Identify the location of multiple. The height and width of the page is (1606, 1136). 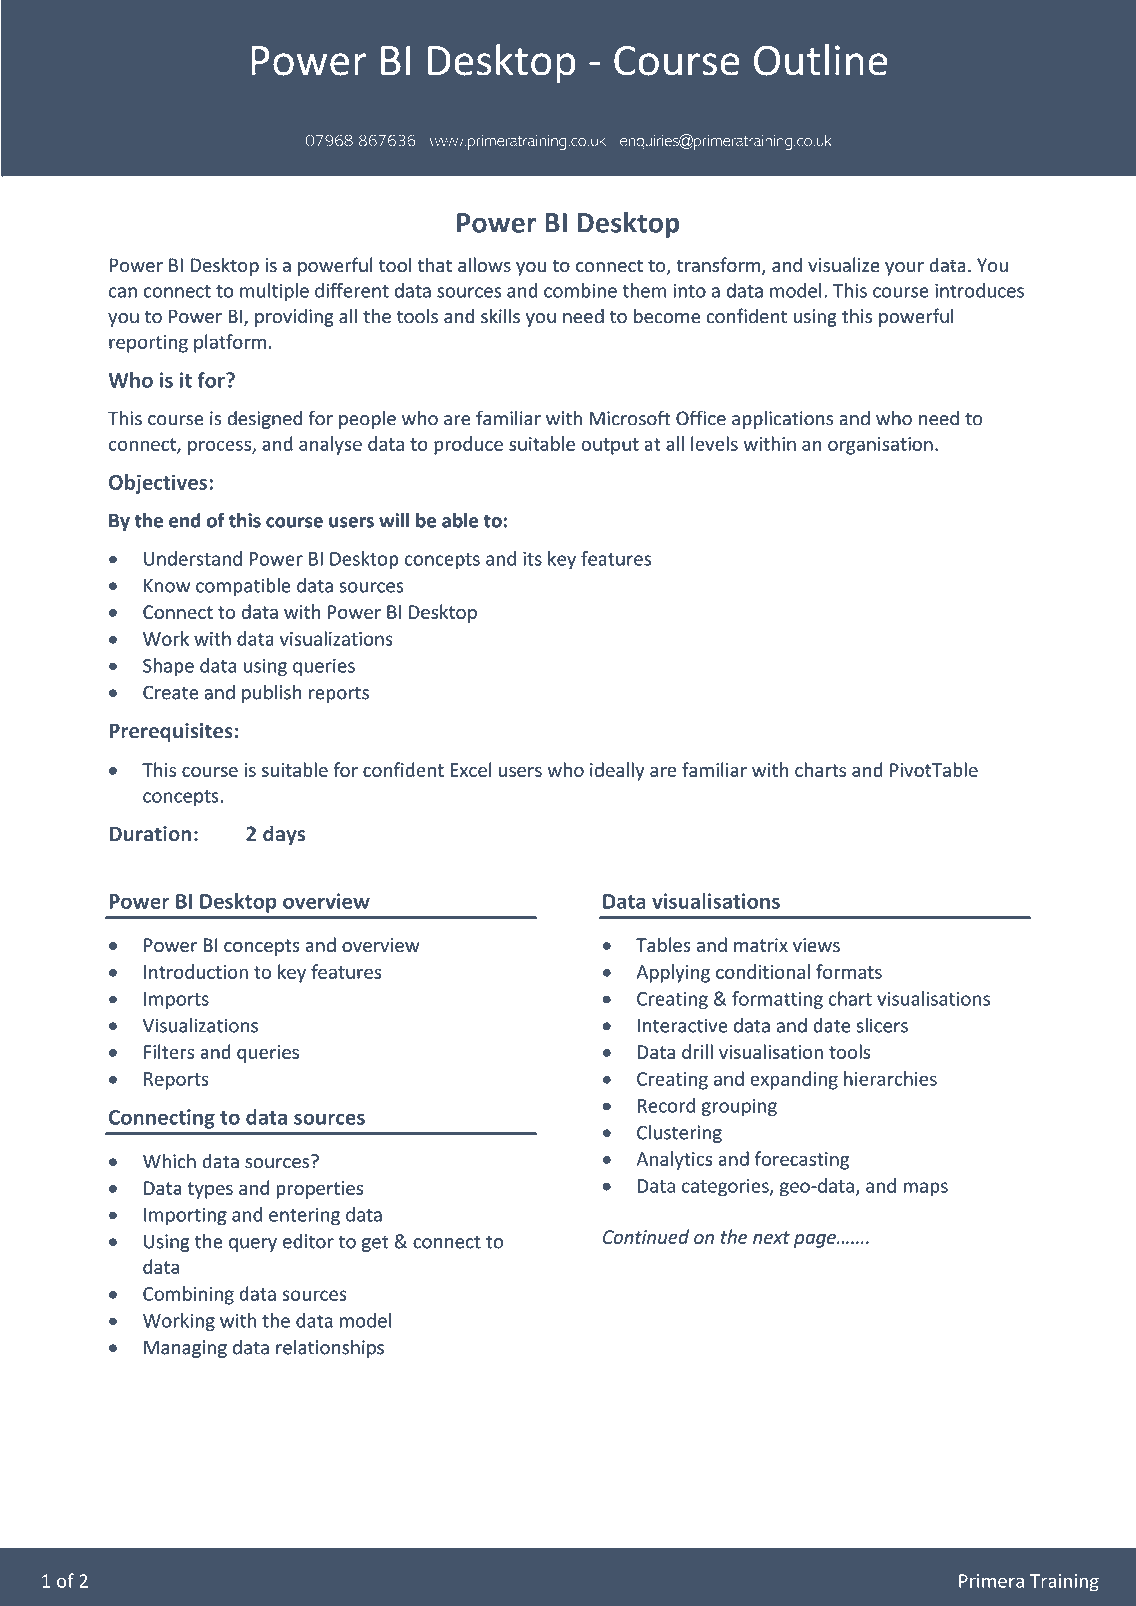
(274, 292).
